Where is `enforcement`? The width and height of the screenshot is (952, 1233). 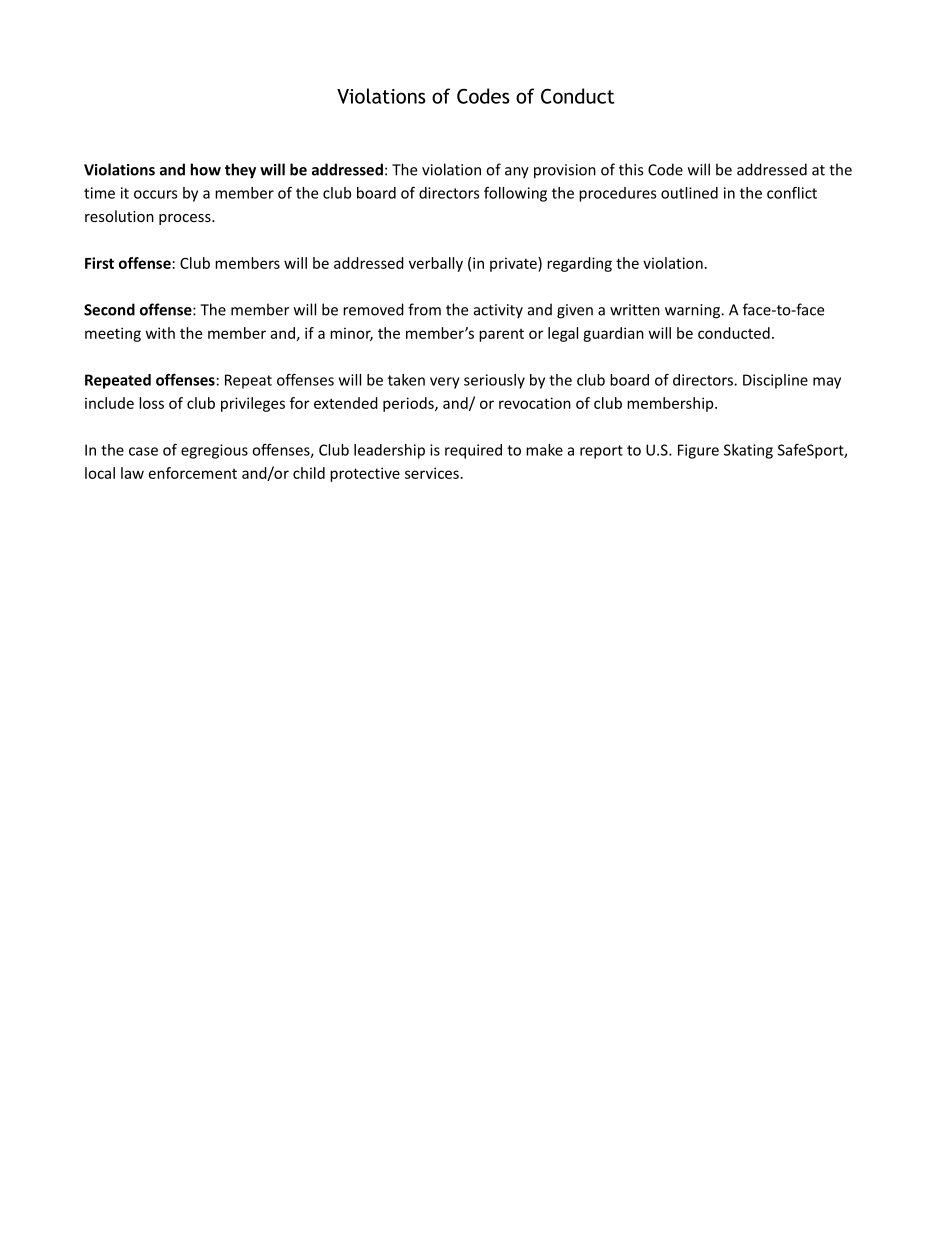 enforcement is located at coordinates (193, 473).
